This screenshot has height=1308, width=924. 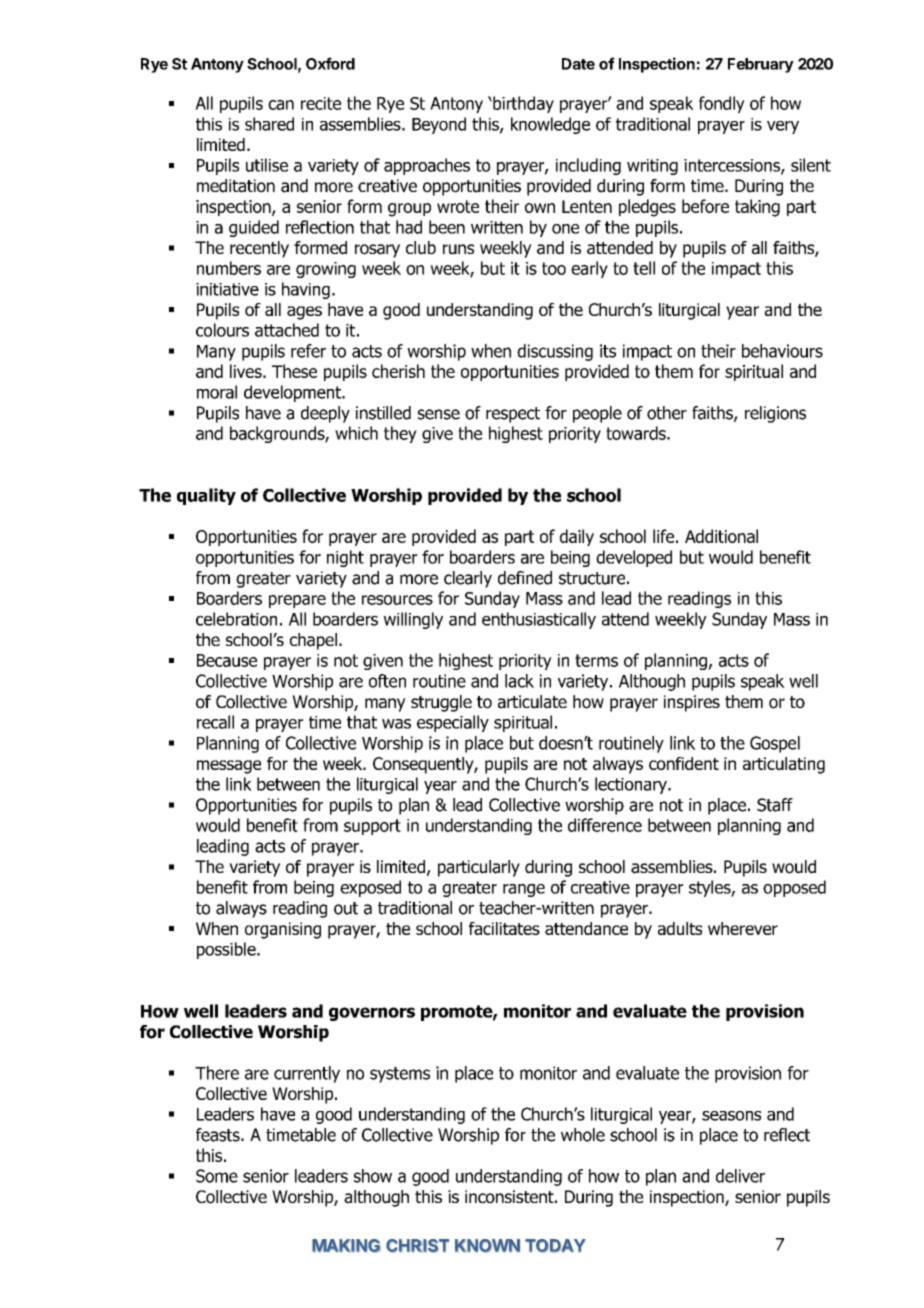 I want to click on Some, so click(x=217, y=1176).
